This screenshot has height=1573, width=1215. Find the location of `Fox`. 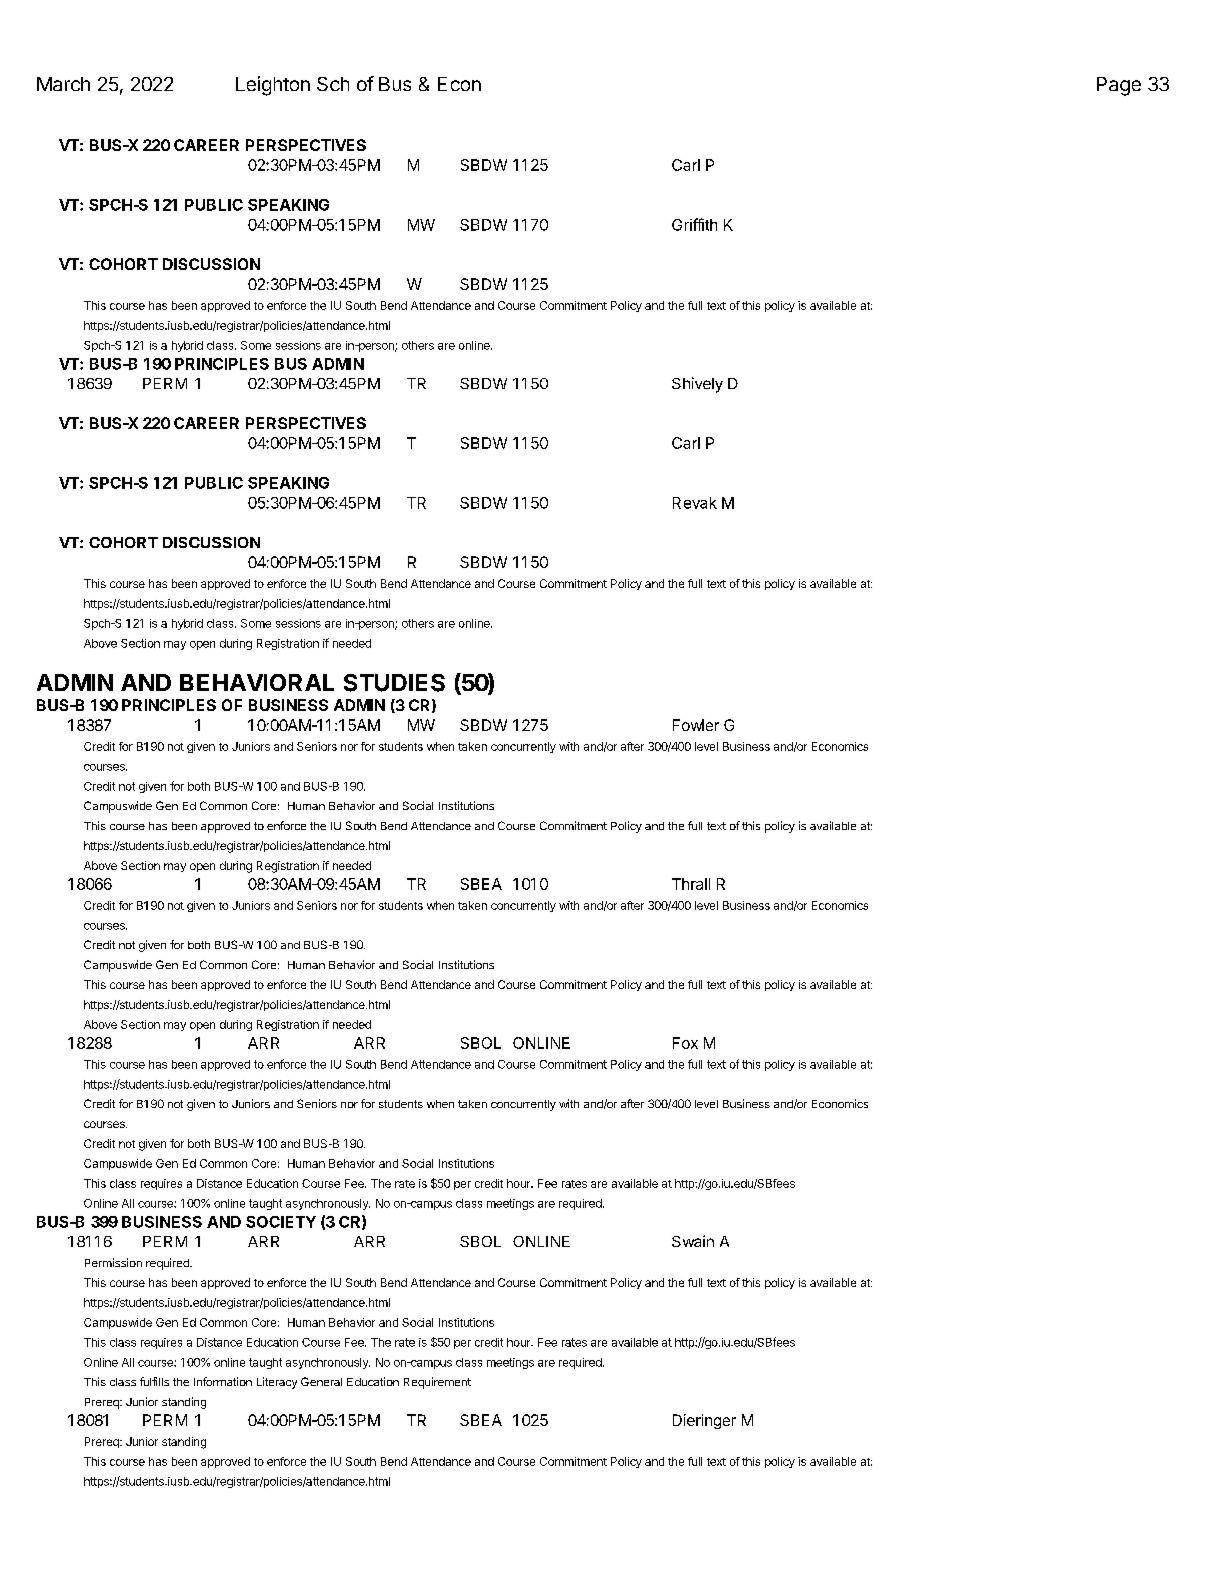

Fox is located at coordinates (685, 1043).
